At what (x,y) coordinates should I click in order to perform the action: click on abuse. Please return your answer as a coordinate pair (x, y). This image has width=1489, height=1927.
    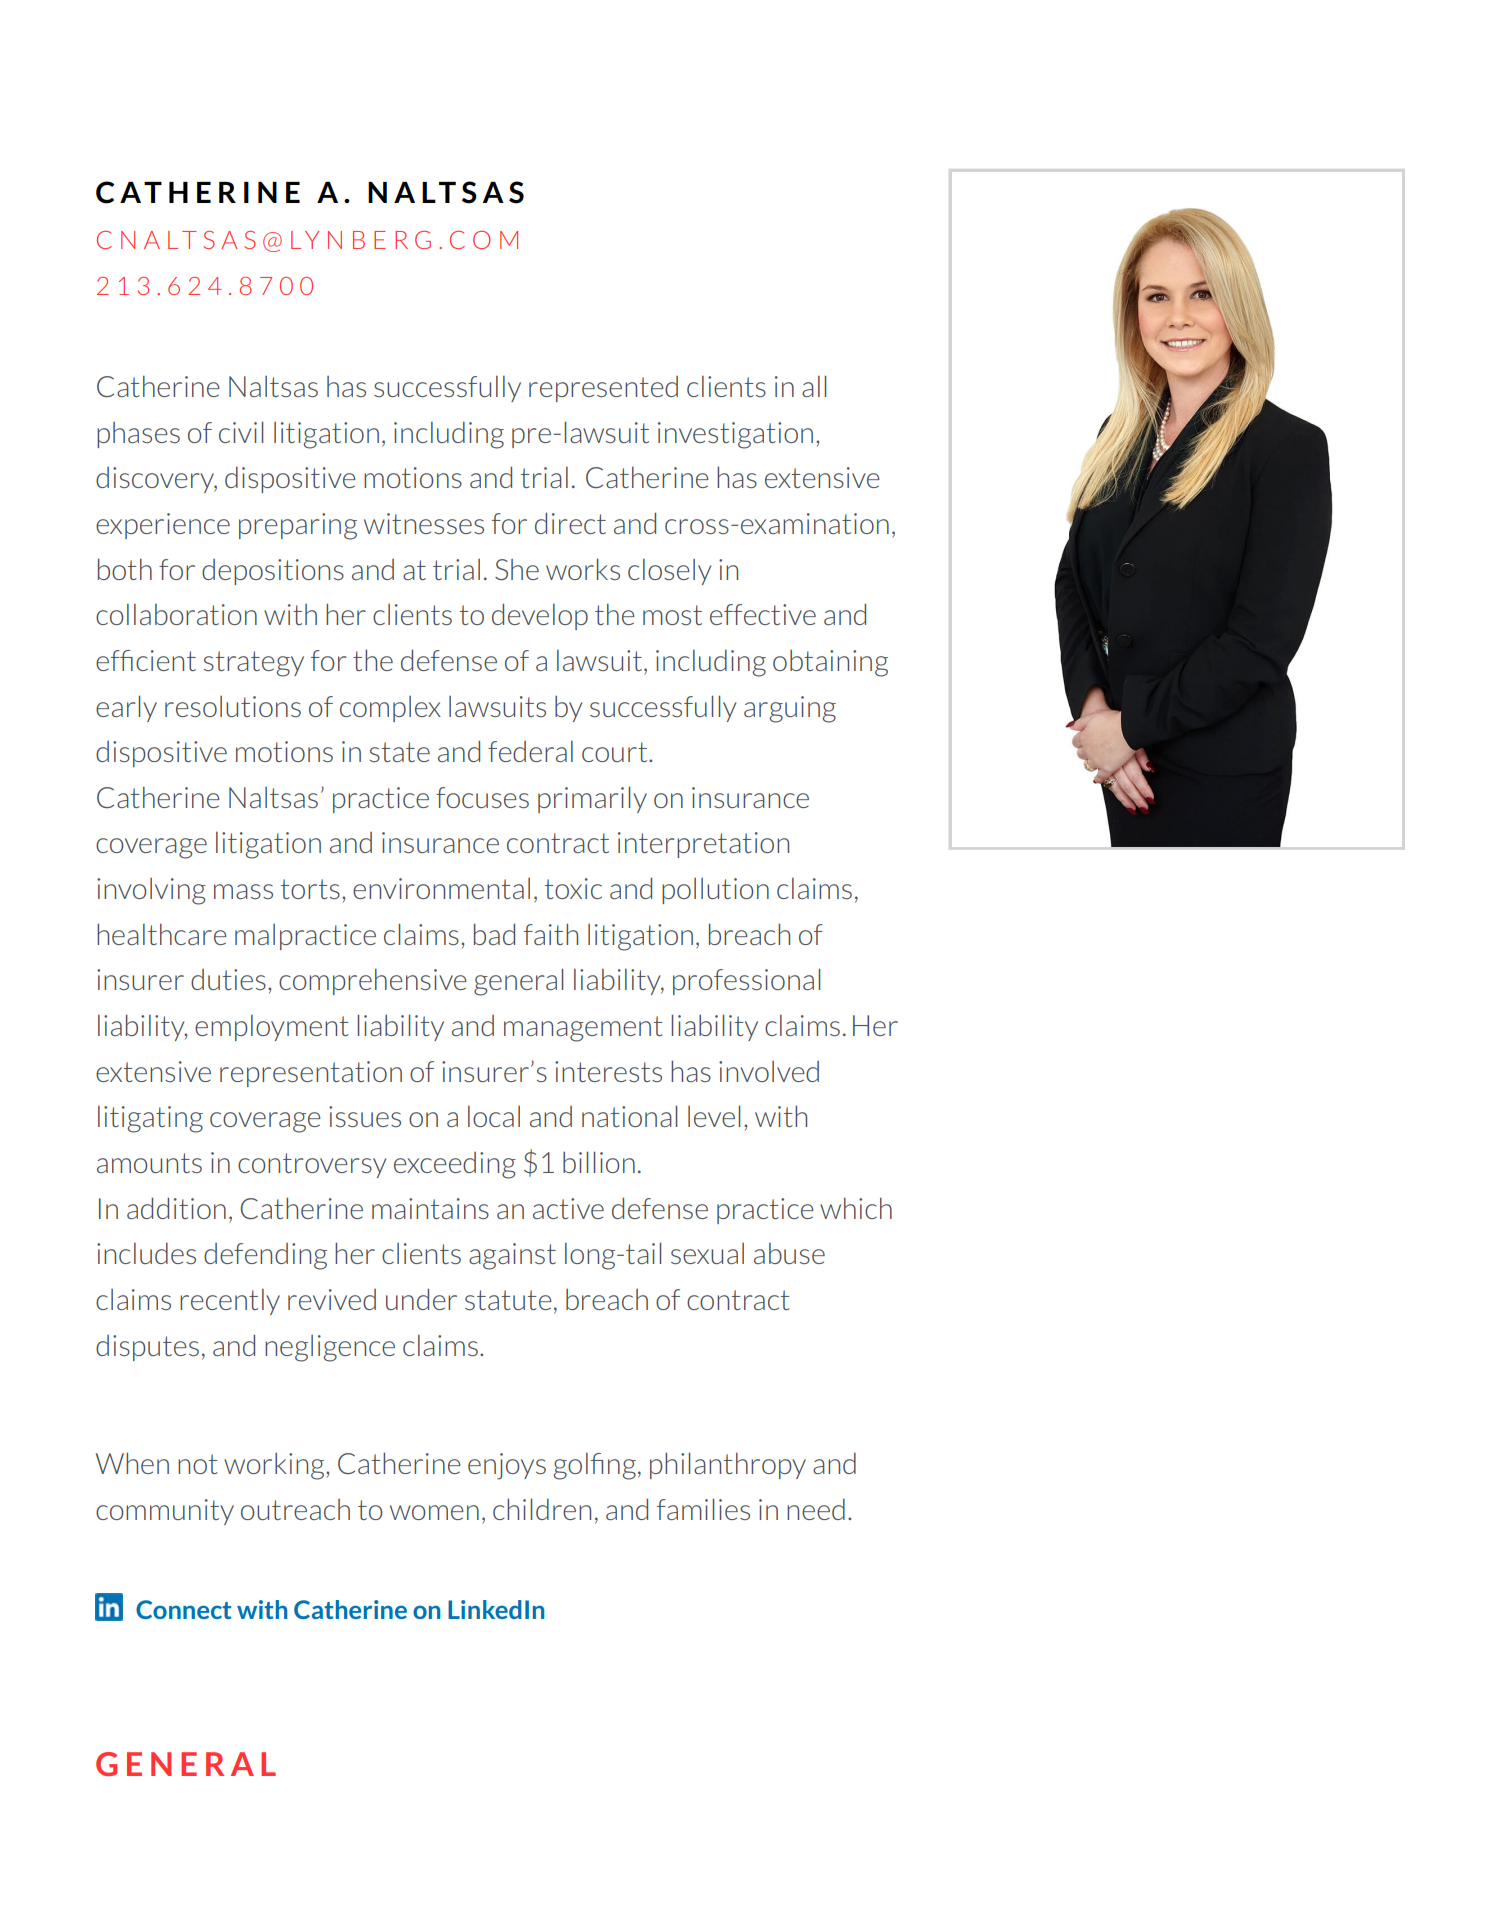
    Looking at the image, I should click on (789, 1253).
